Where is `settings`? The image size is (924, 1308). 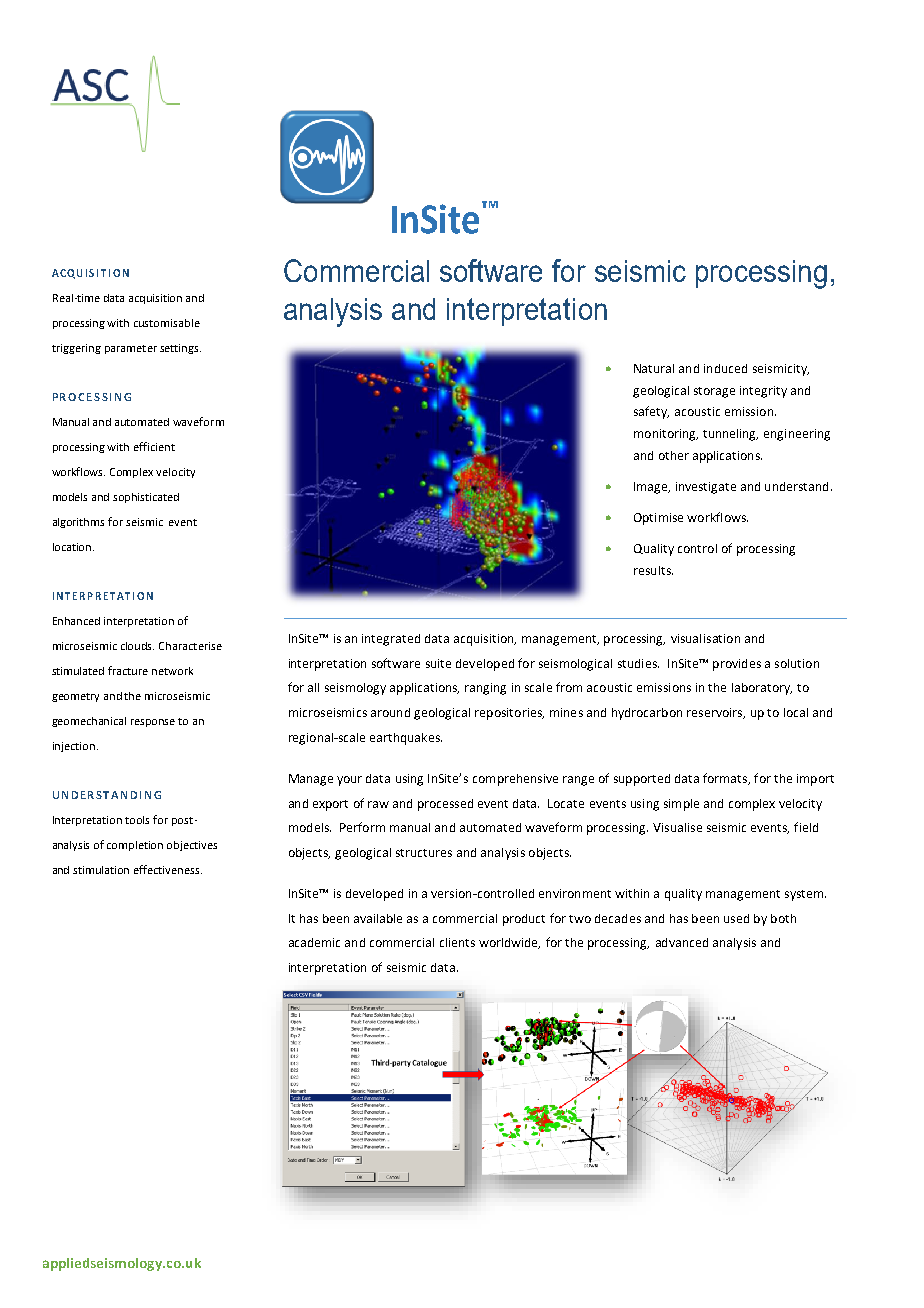 settings is located at coordinates (180, 349).
